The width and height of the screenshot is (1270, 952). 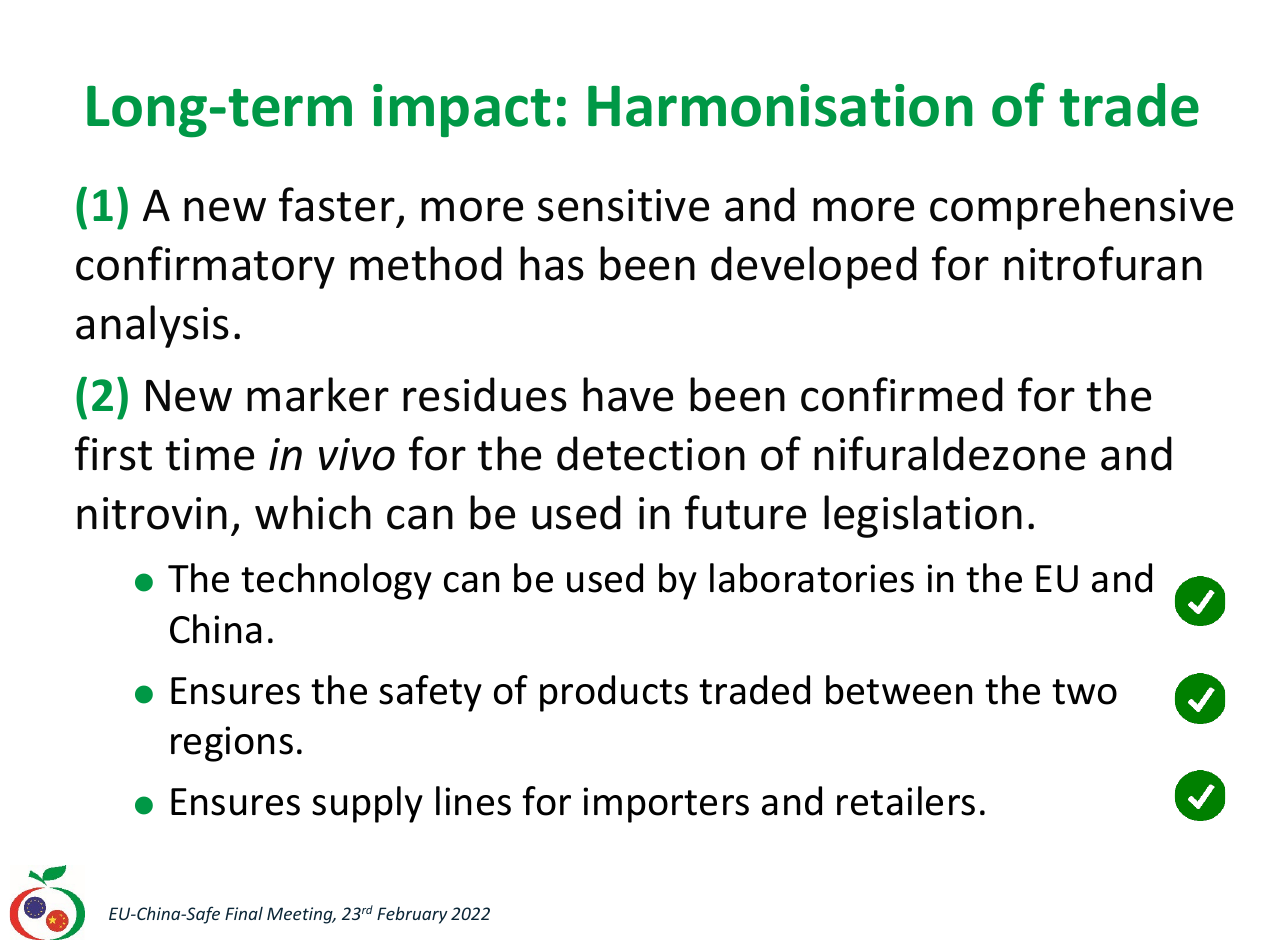 I want to click on comprehensive, so click(x=1081, y=208).
